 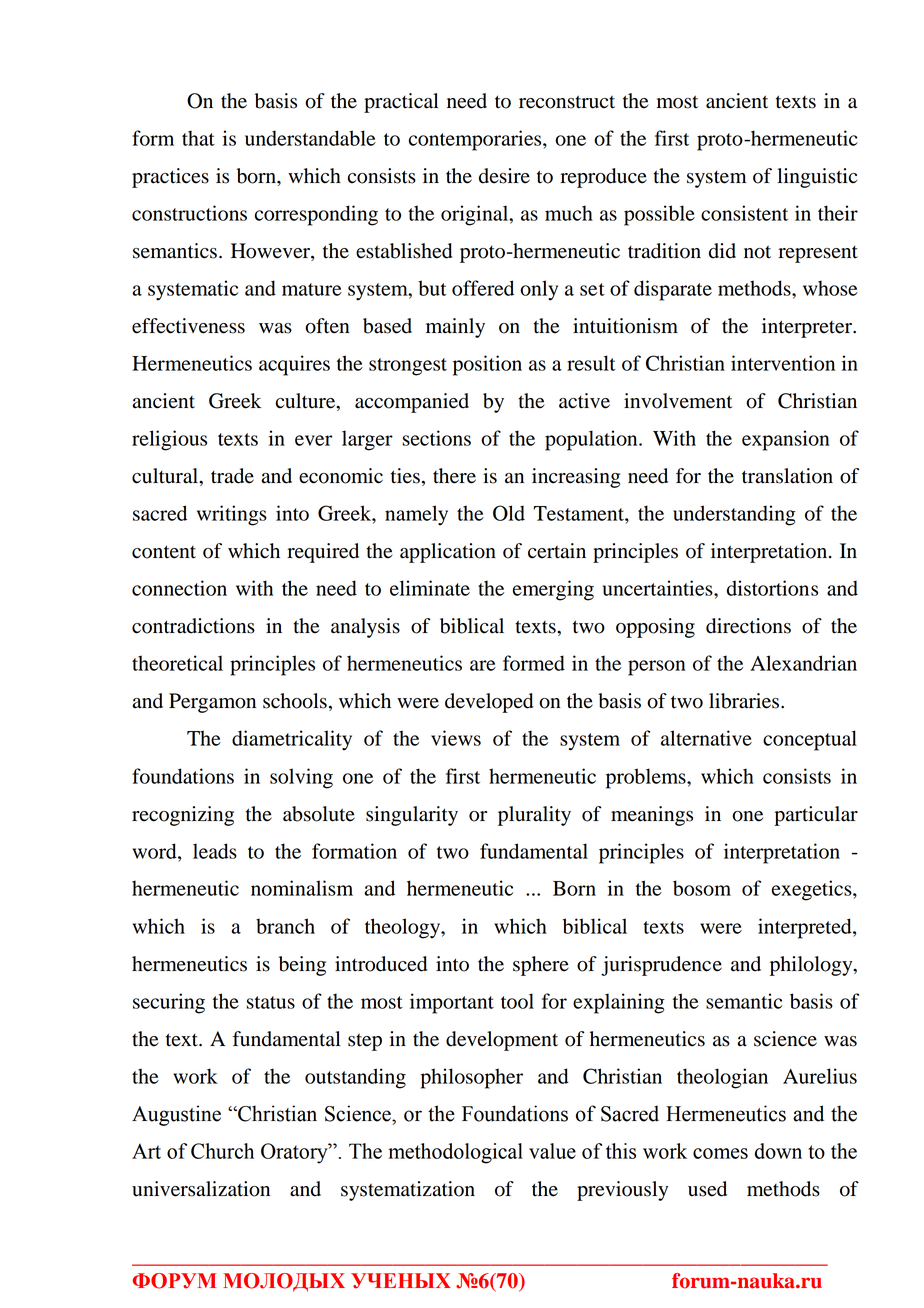 I want to click on contemporaries, so click(x=476, y=140).
